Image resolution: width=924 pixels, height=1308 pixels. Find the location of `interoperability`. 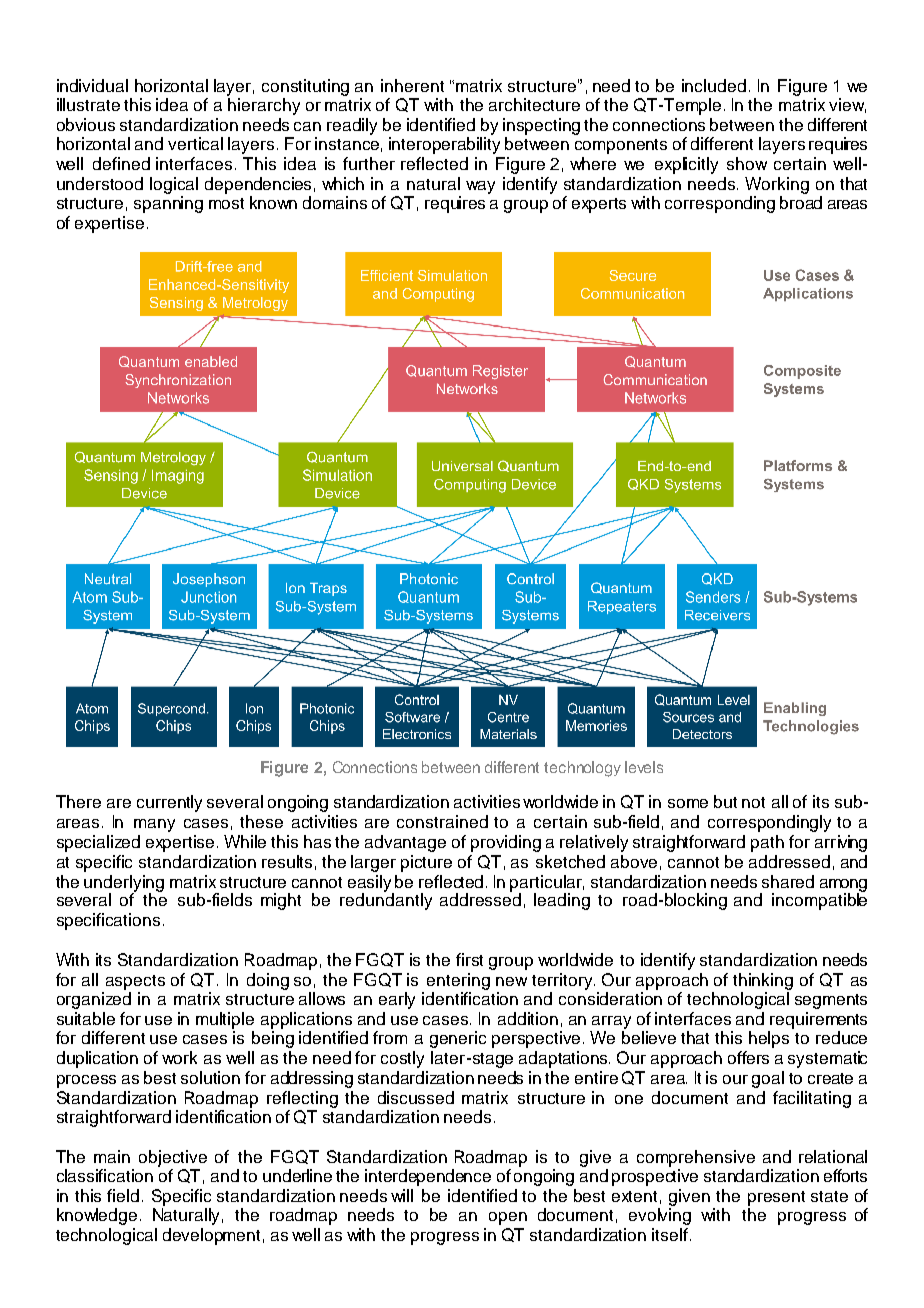

interoperability is located at coordinates (444, 145).
